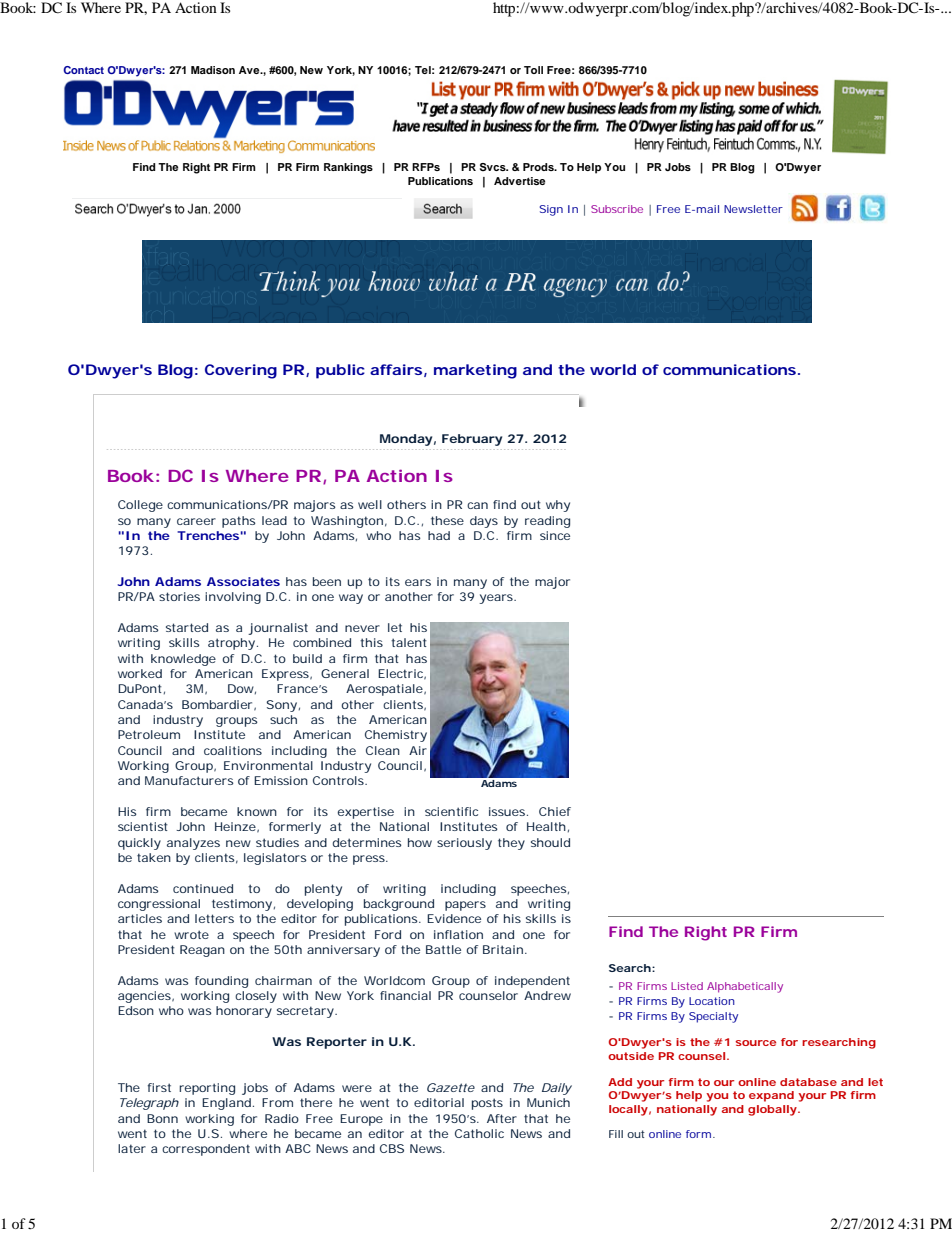  I want to click on Fill, so click(616, 1134).
